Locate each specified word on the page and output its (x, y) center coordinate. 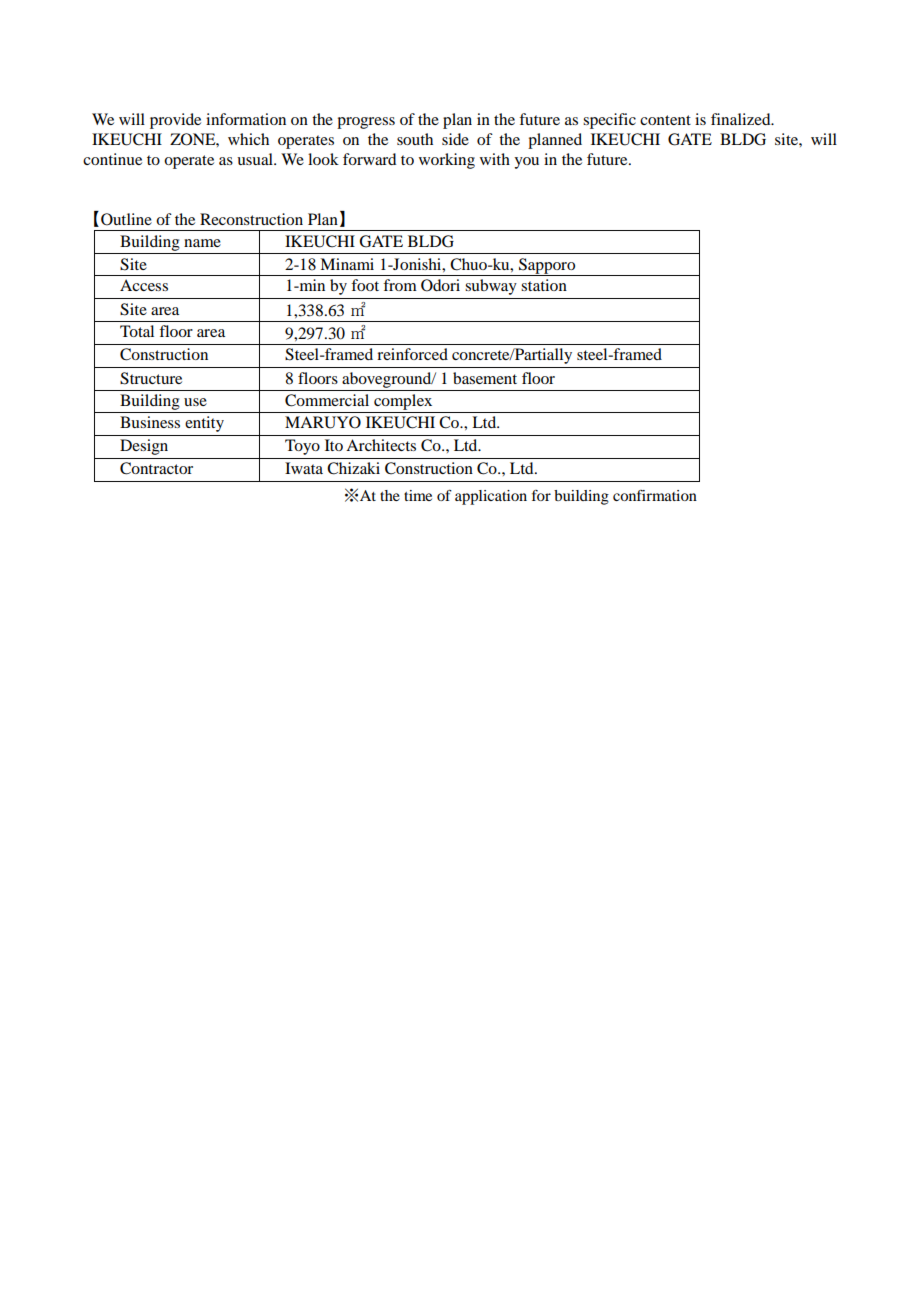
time (418, 495)
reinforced (412, 354)
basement (485, 378)
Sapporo (547, 267)
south (415, 139)
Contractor (156, 468)
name (202, 243)
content (665, 120)
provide (175, 121)
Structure (151, 378)
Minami (347, 264)
